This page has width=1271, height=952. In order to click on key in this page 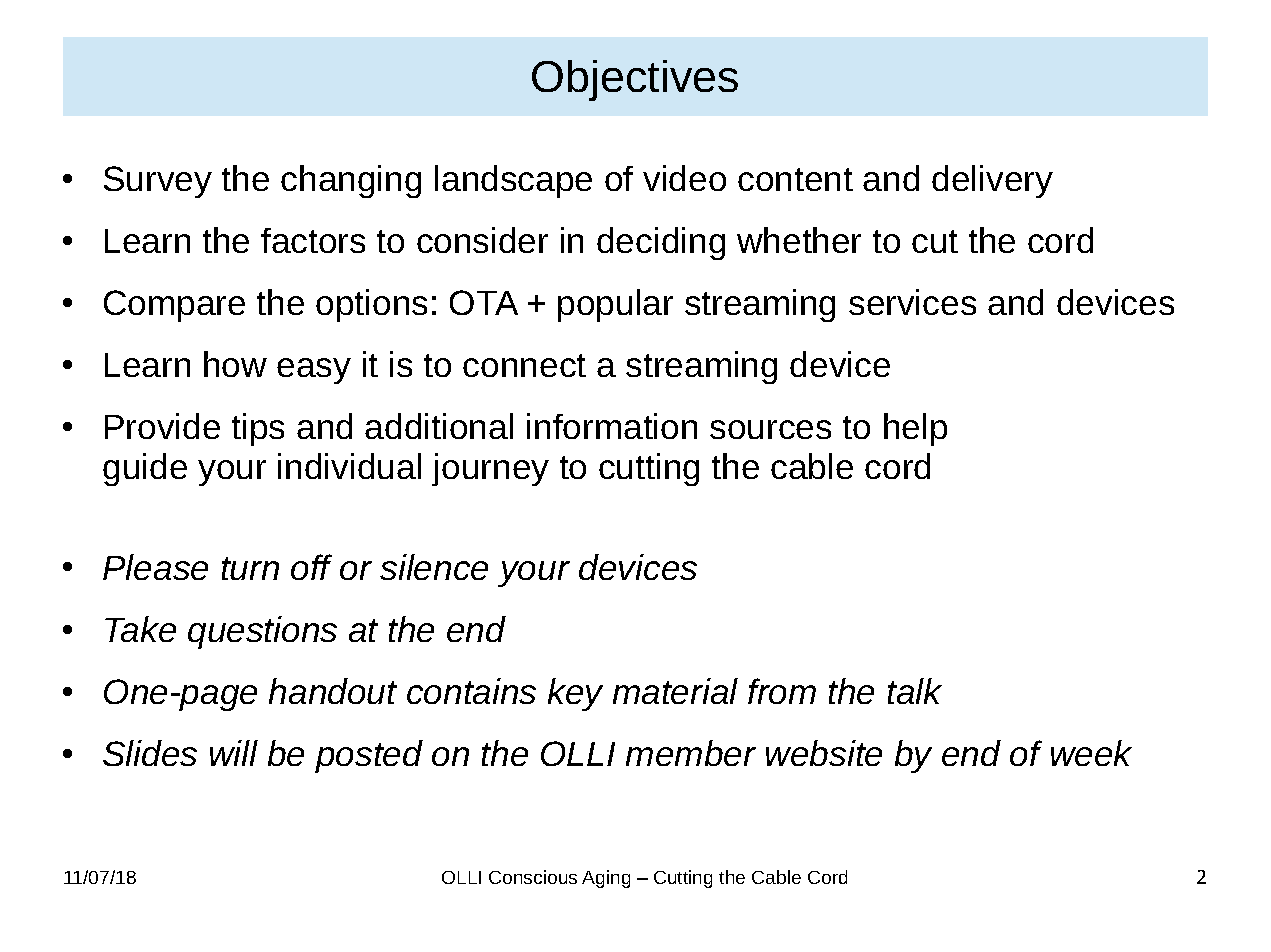, I will do `click(575, 694)`.
